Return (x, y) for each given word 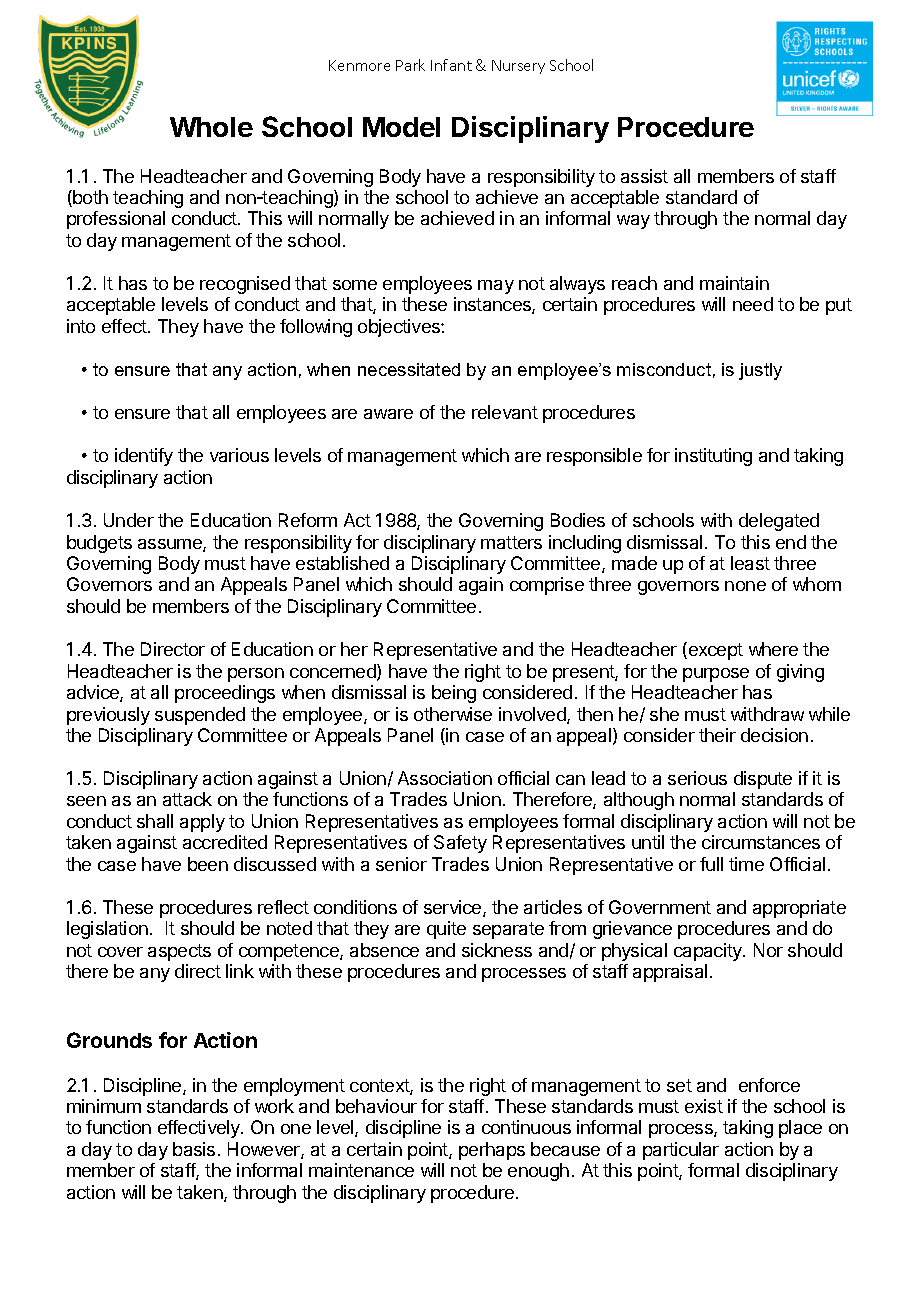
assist (644, 176)
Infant (451, 65)
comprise (547, 586)
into (81, 326)
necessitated (409, 369)
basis (194, 1149)
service (454, 908)
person (256, 675)
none (745, 586)
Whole (211, 127)
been (208, 864)
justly (760, 371)
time (746, 864)
